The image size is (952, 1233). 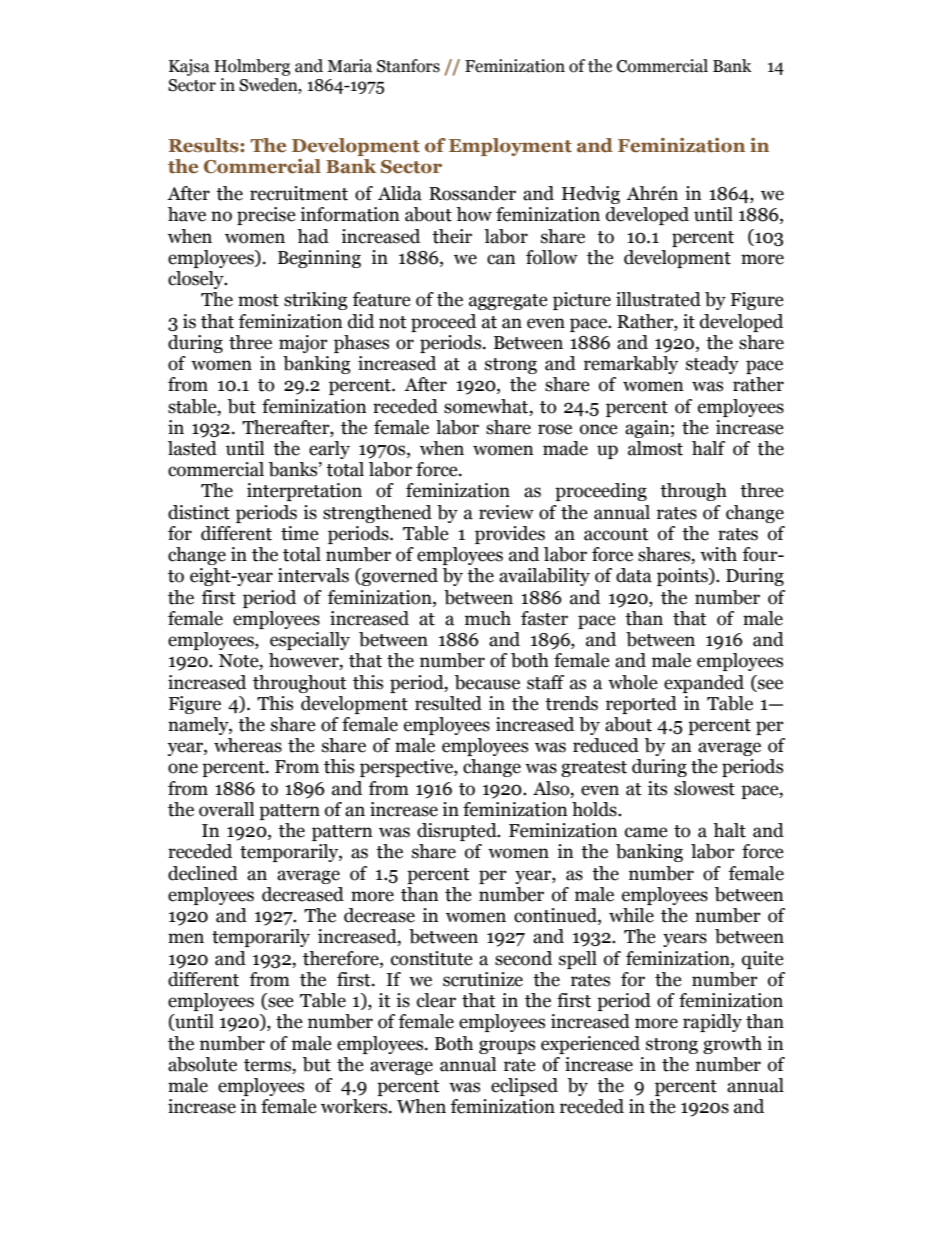 I want to click on Holmberg, so click(x=252, y=67).
